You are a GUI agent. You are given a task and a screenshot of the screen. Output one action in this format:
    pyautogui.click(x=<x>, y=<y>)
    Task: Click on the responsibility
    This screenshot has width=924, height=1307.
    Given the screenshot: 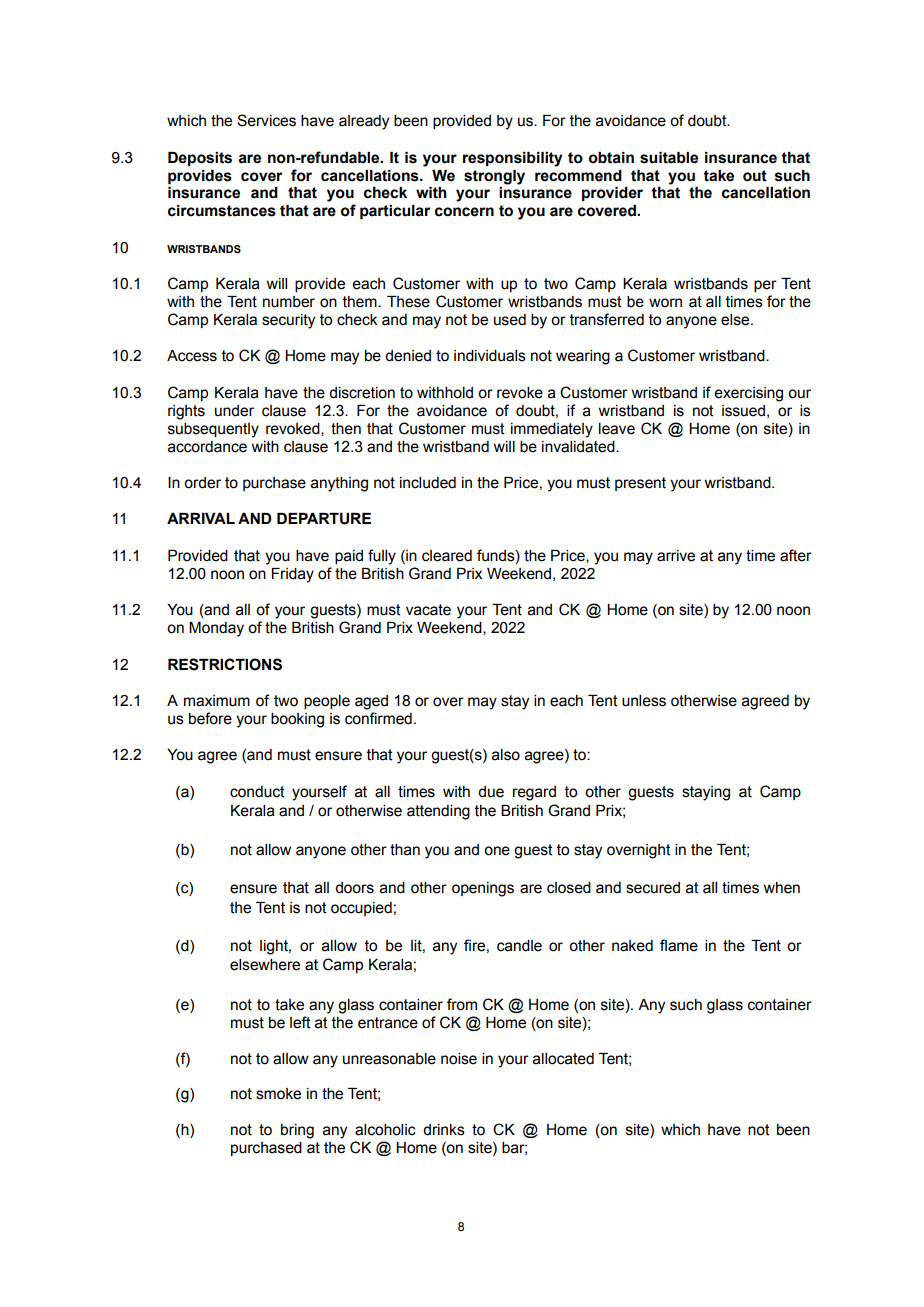 What is the action you would take?
    pyautogui.click(x=513, y=159)
